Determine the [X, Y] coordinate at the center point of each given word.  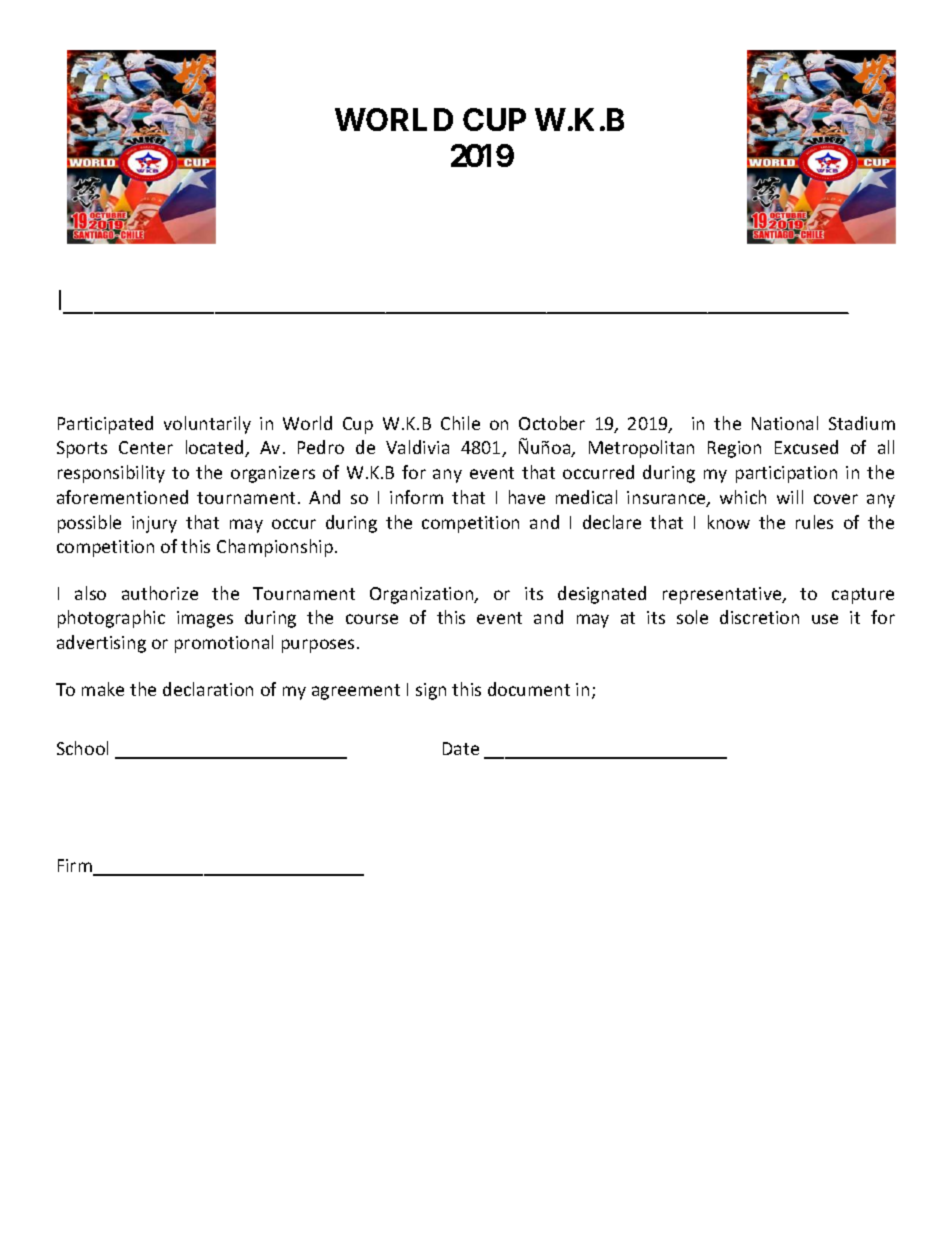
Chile [460, 423]
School [82, 748]
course [372, 619]
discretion [759, 617]
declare [612, 522]
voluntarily [207, 425]
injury [154, 524]
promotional [224, 644]
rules [814, 522]
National [785, 423]
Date [461, 748]
